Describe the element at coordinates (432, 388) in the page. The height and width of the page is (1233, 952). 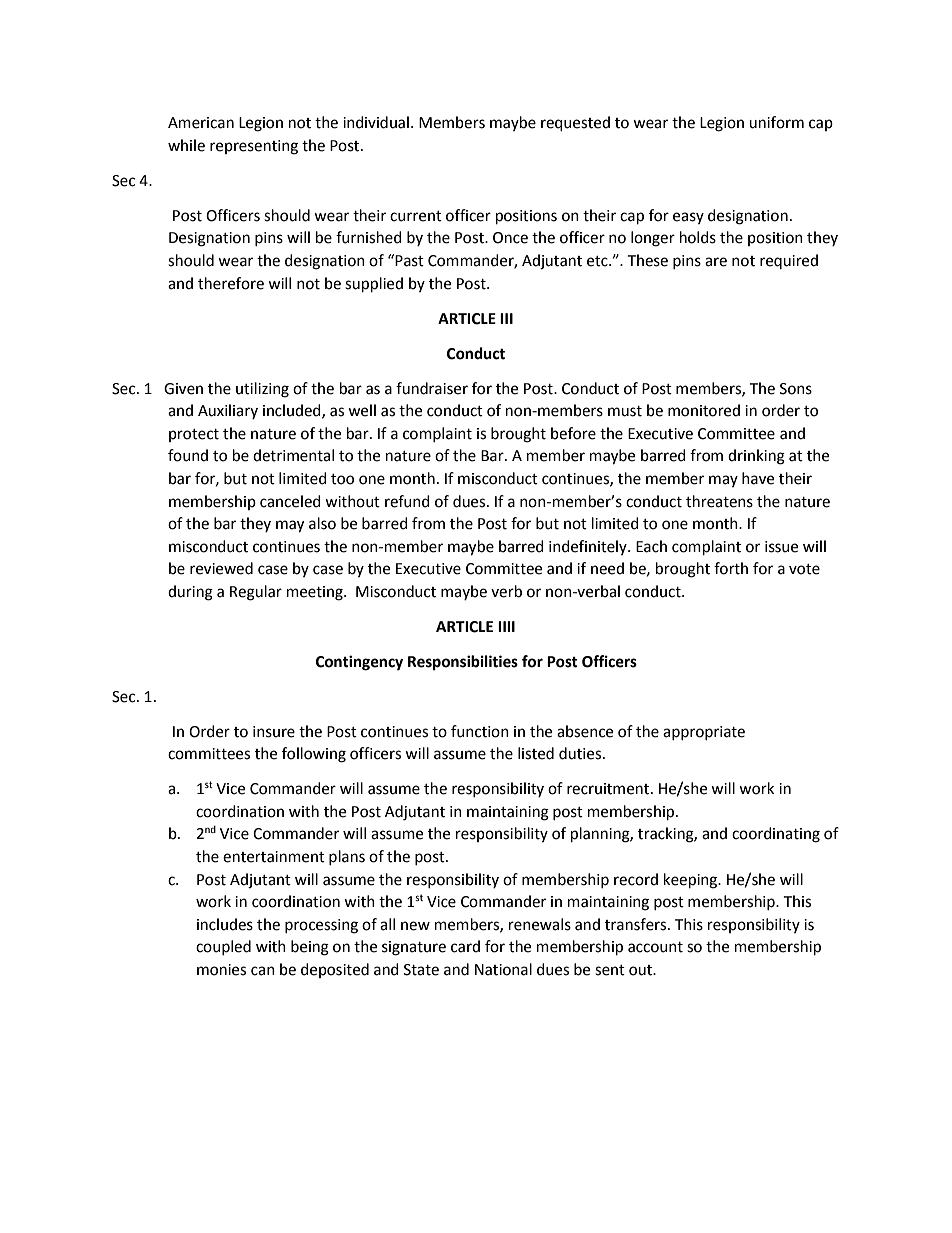
I see `fundraiser` at that location.
